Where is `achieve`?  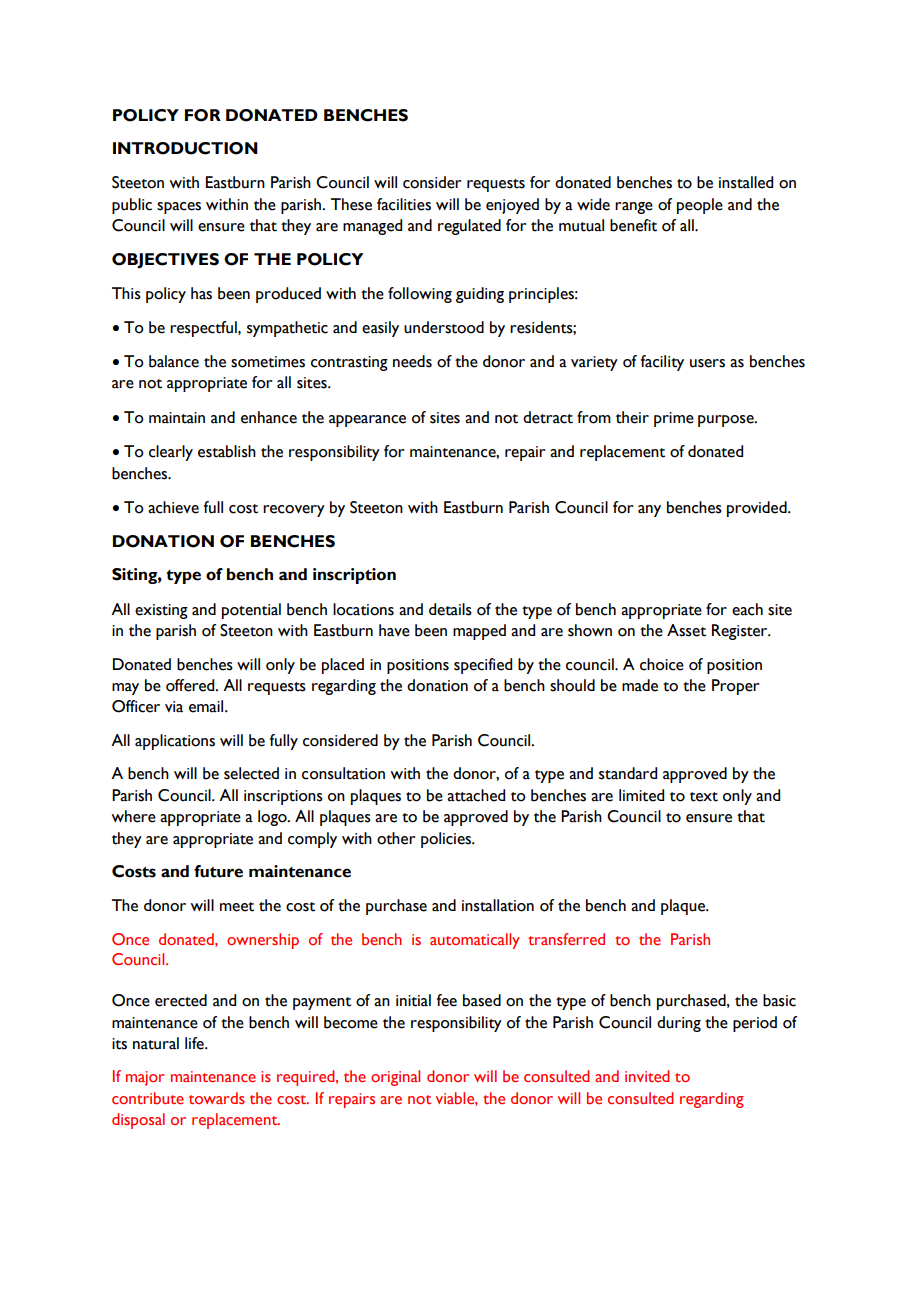
achieve is located at coordinates (173, 507).
